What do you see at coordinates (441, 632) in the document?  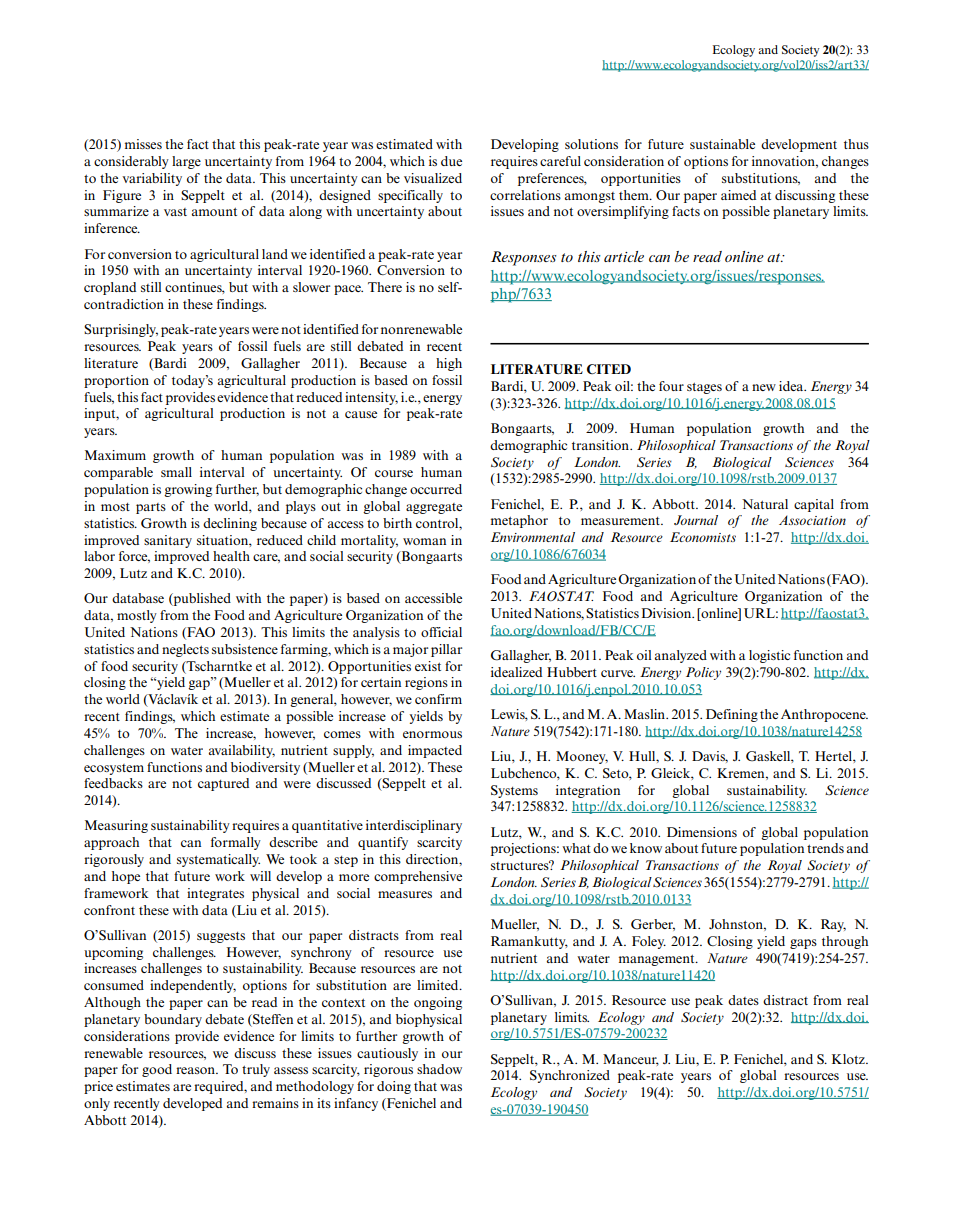 I see `official` at bounding box center [441, 632].
